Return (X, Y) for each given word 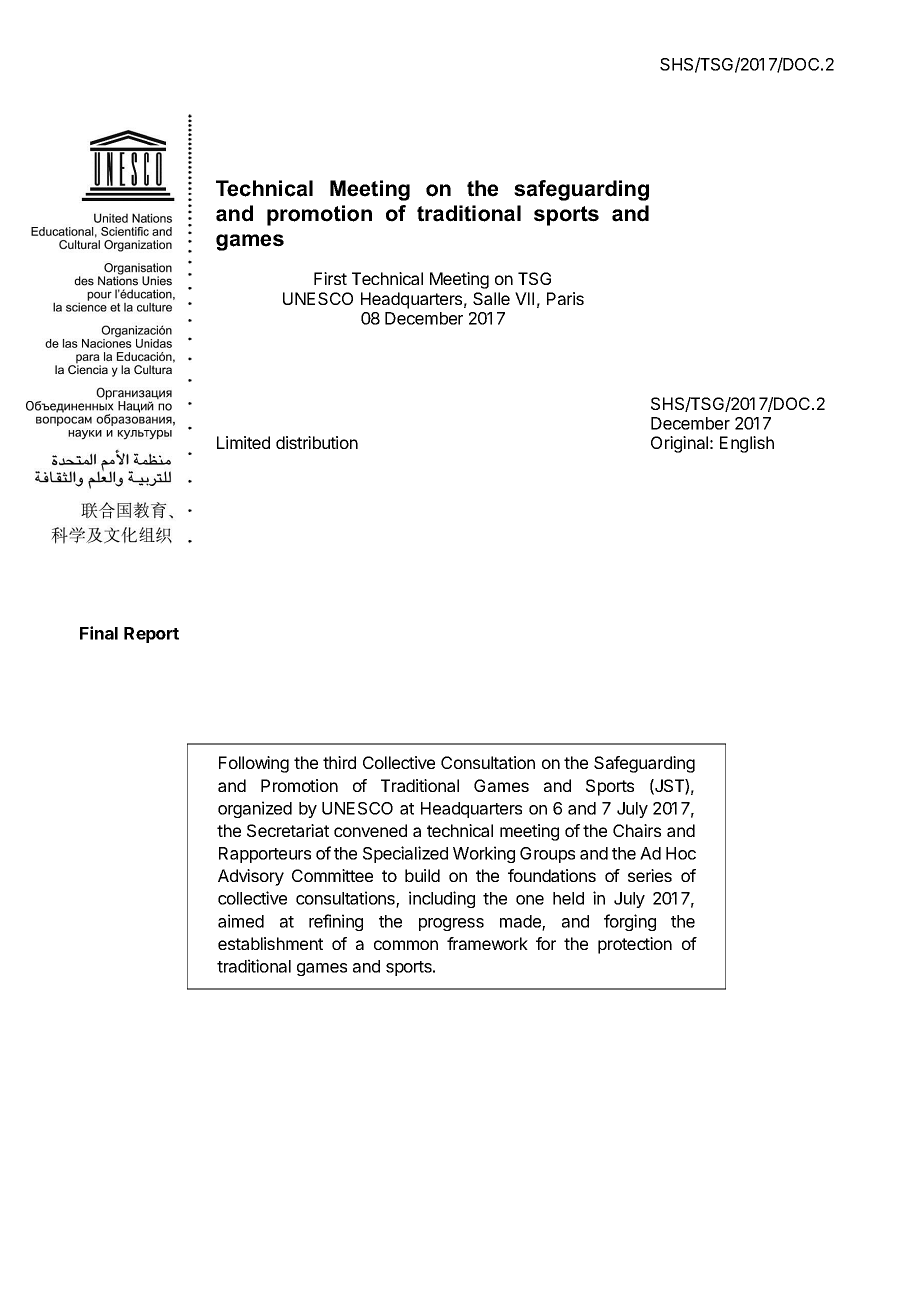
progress (451, 924)
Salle (491, 298)
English (747, 444)
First (330, 278)
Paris (565, 298)
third (339, 762)
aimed (241, 921)
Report (151, 635)
